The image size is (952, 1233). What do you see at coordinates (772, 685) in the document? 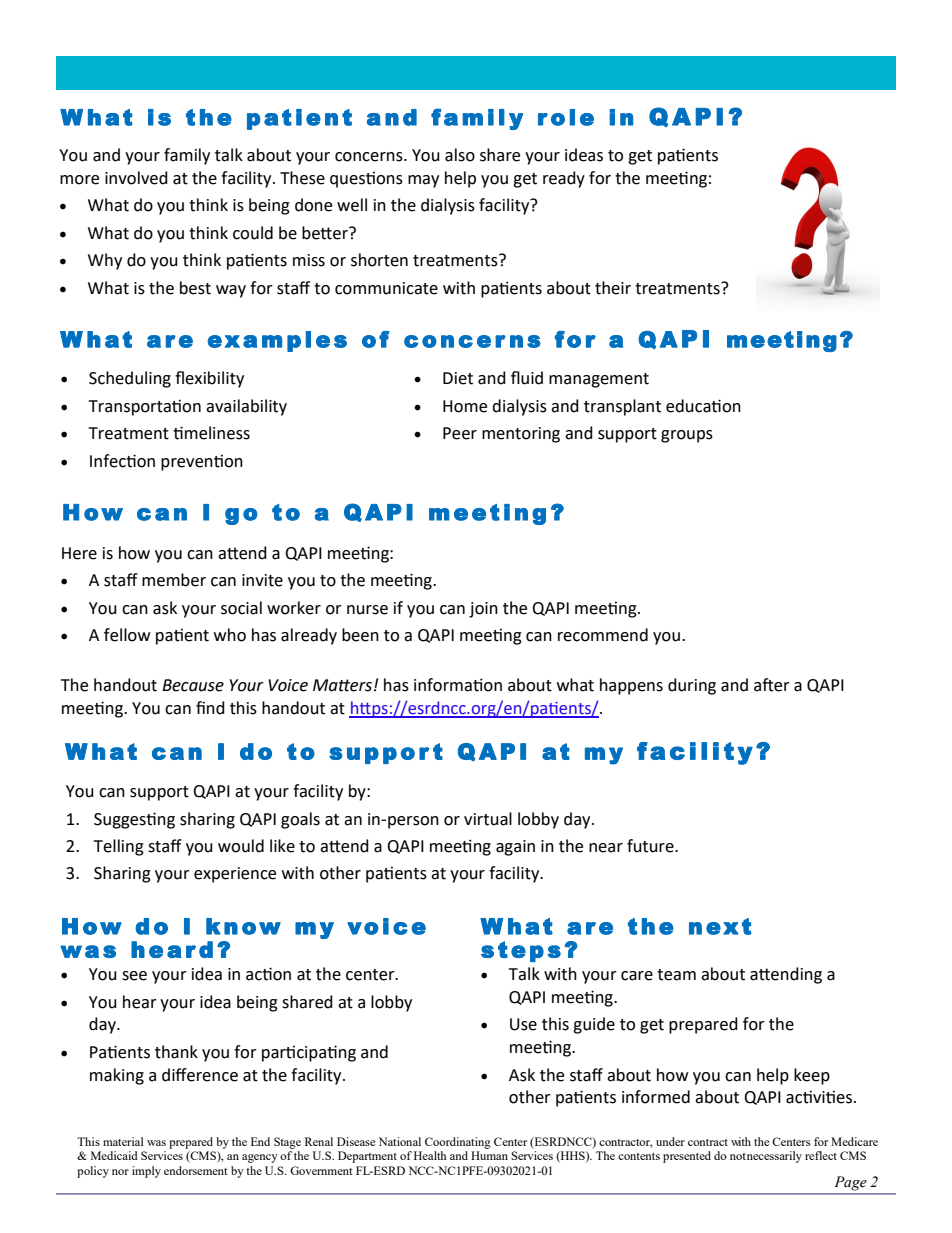
I see `after` at bounding box center [772, 685].
